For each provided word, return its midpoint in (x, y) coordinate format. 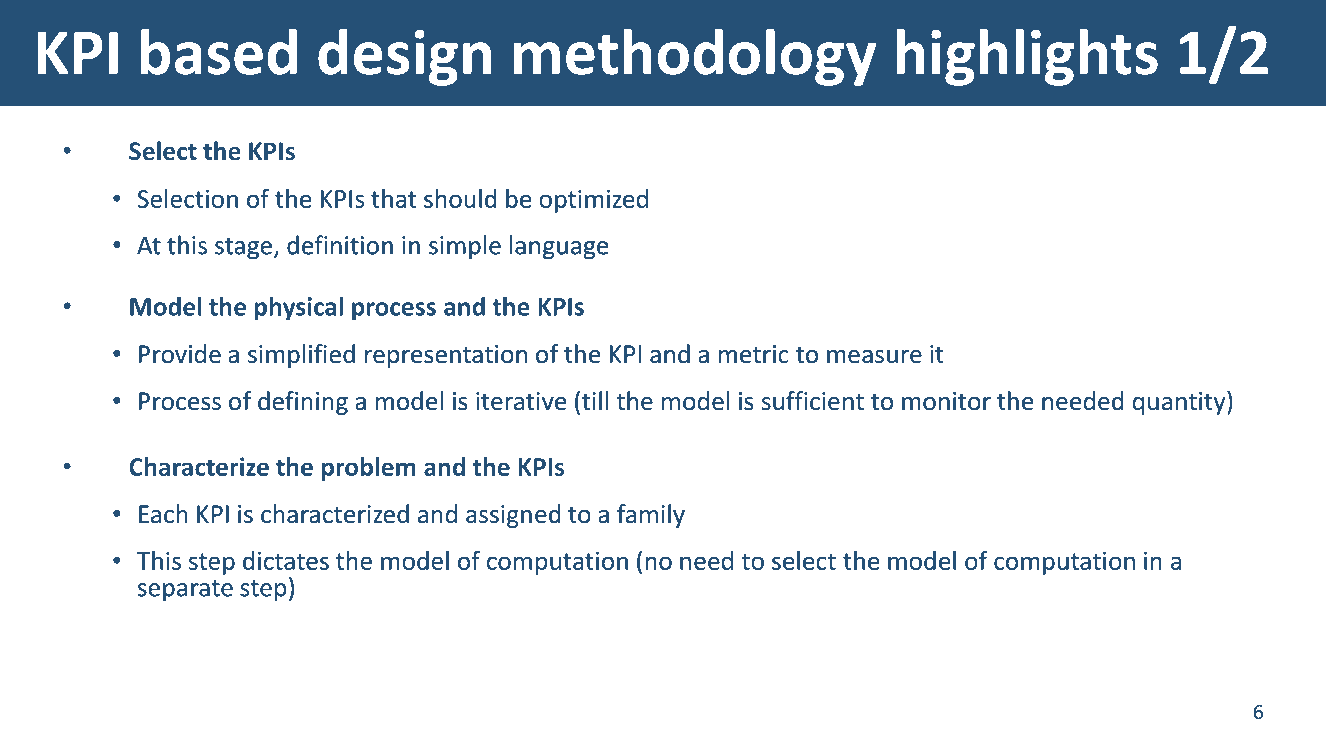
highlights (1027, 57)
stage (245, 248)
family (651, 516)
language (559, 247)
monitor (946, 401)
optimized (593, 201)
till (595, 401)
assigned (513, 516)
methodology (695, 57)
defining (303, 403)
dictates (286, 560)
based (219, 52)
